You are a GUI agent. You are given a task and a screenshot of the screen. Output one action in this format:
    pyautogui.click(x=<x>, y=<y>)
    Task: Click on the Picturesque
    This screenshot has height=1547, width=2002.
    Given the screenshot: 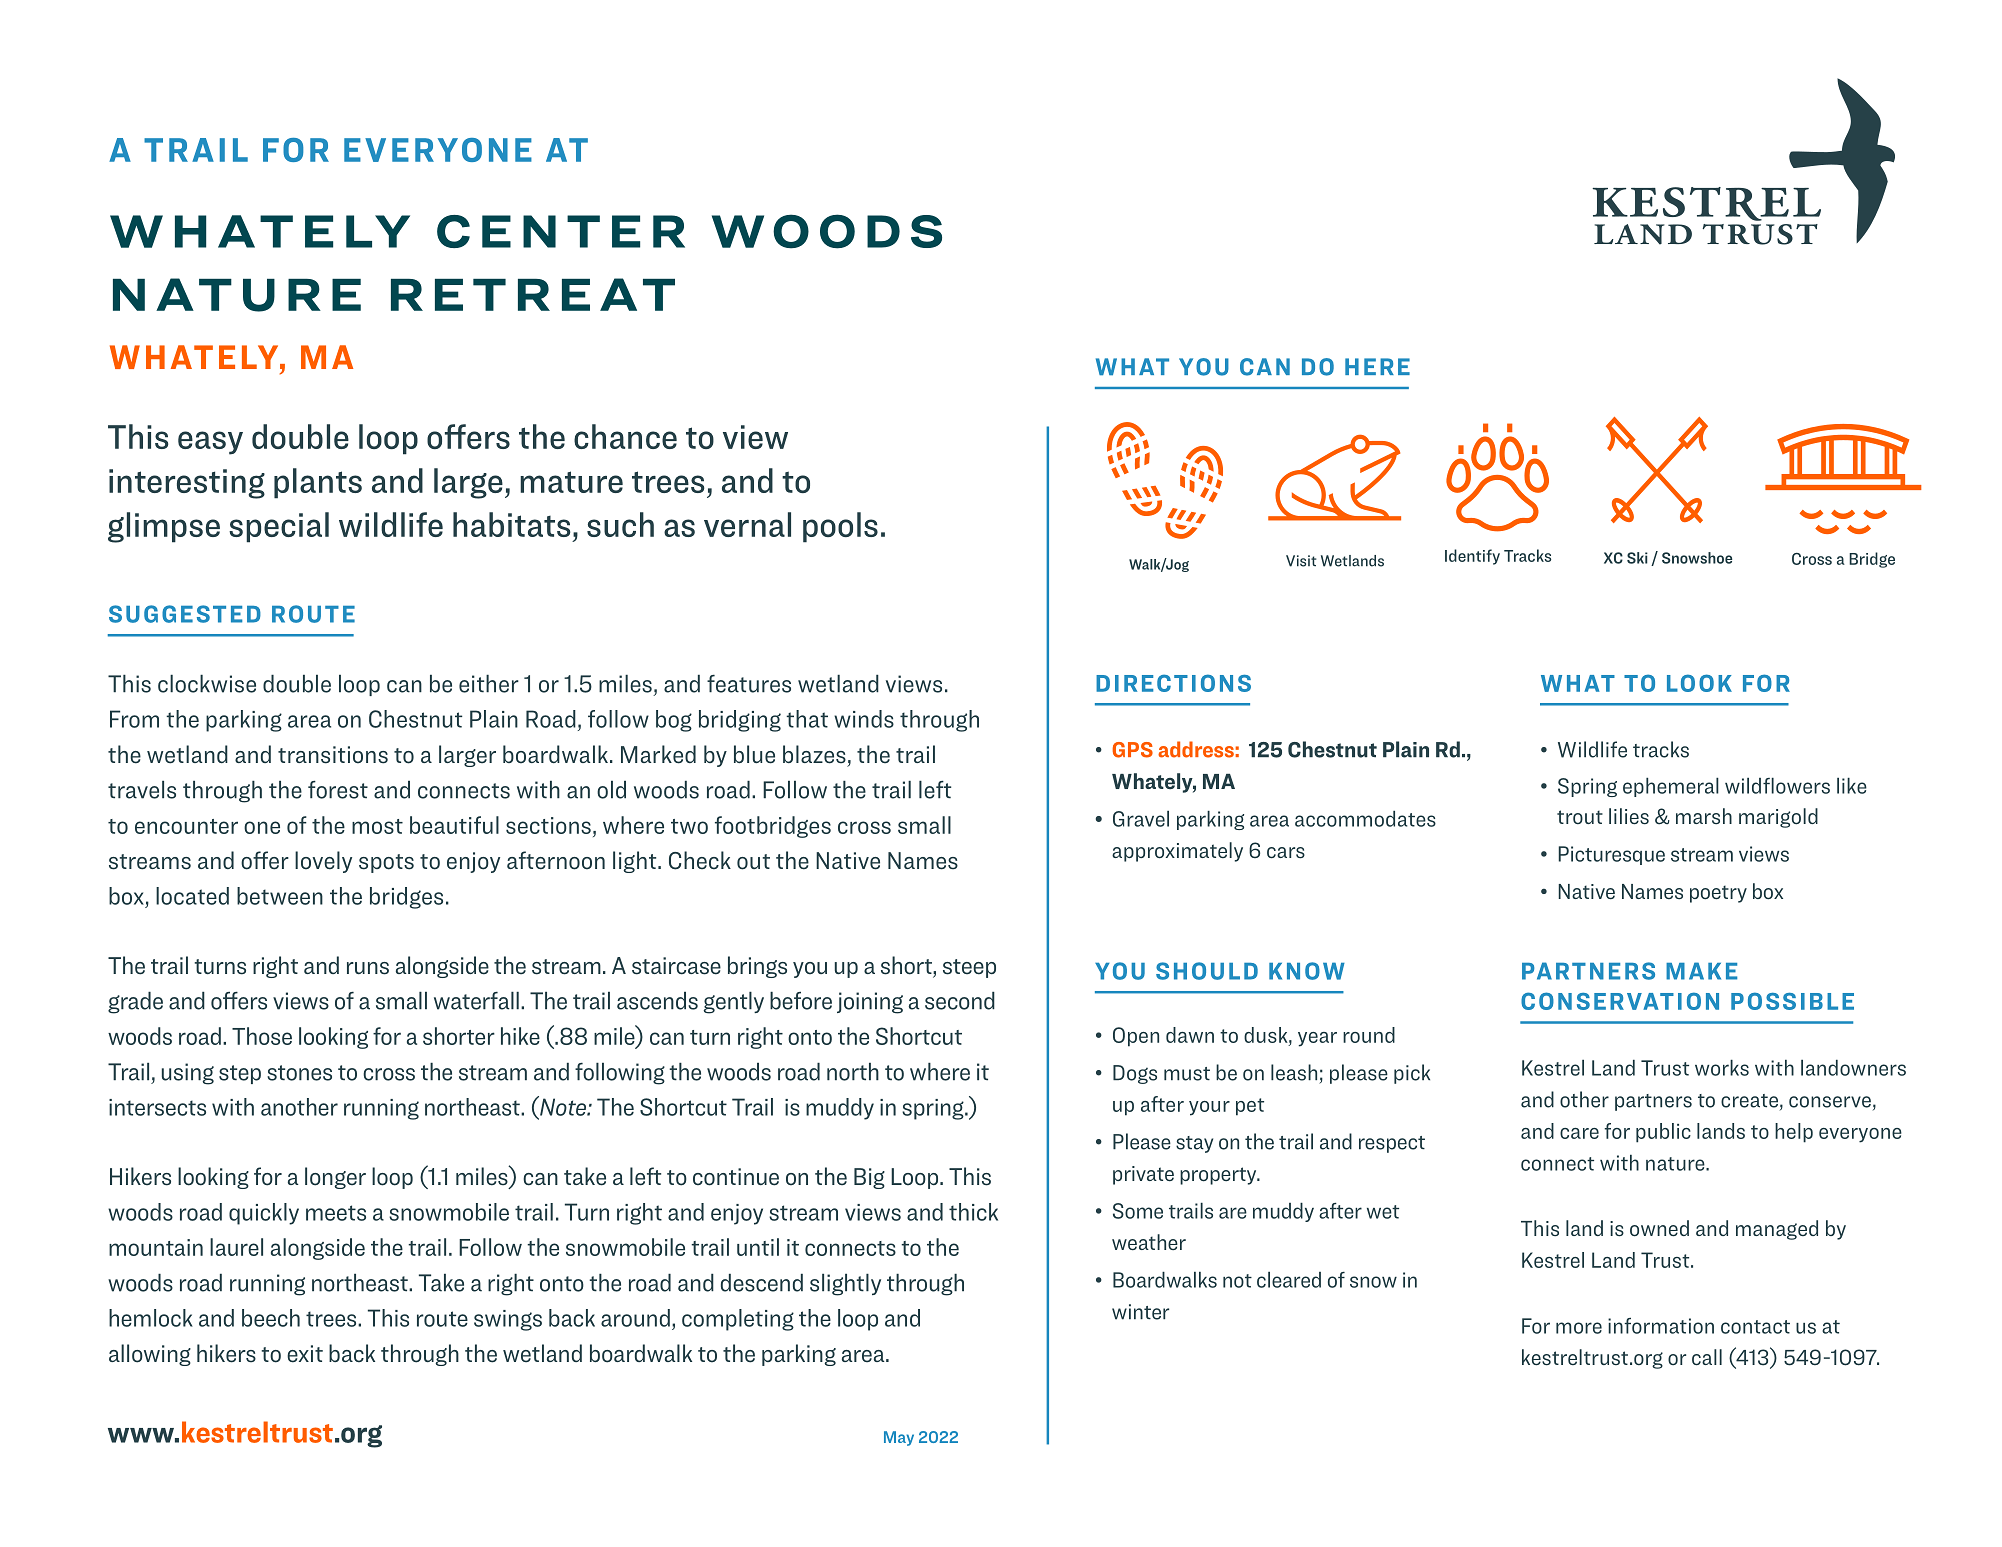 What is the action you would take?
    pyautogui.click(x=1611, y=855)
